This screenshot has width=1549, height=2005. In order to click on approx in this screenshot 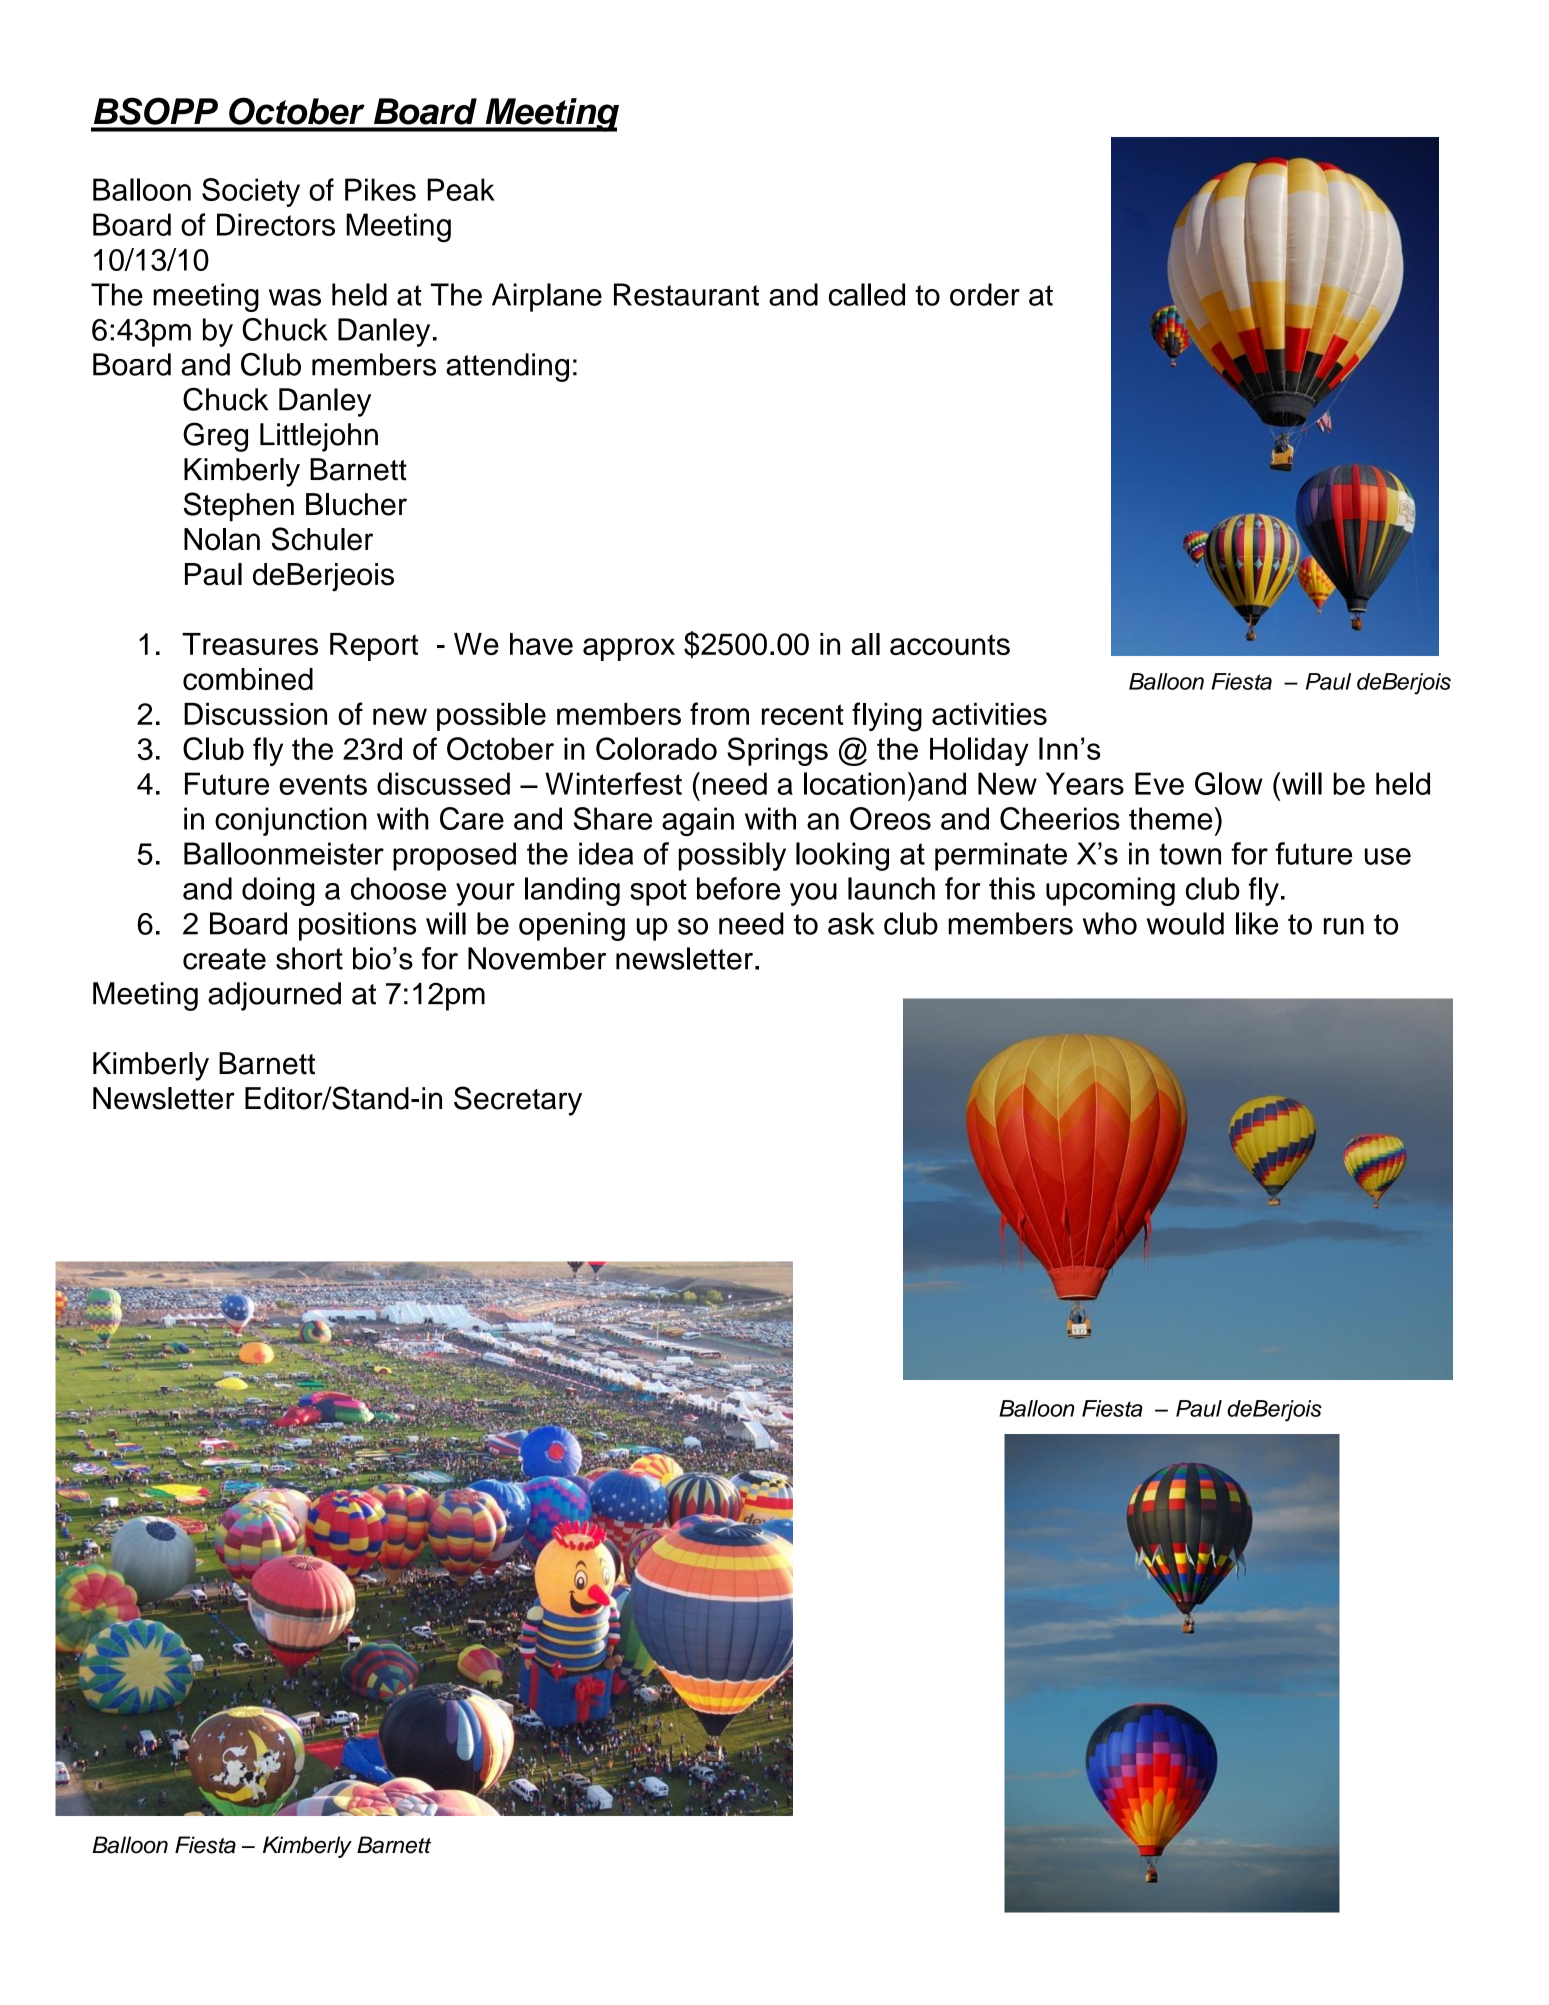, I will do `click(629, 649)`.
